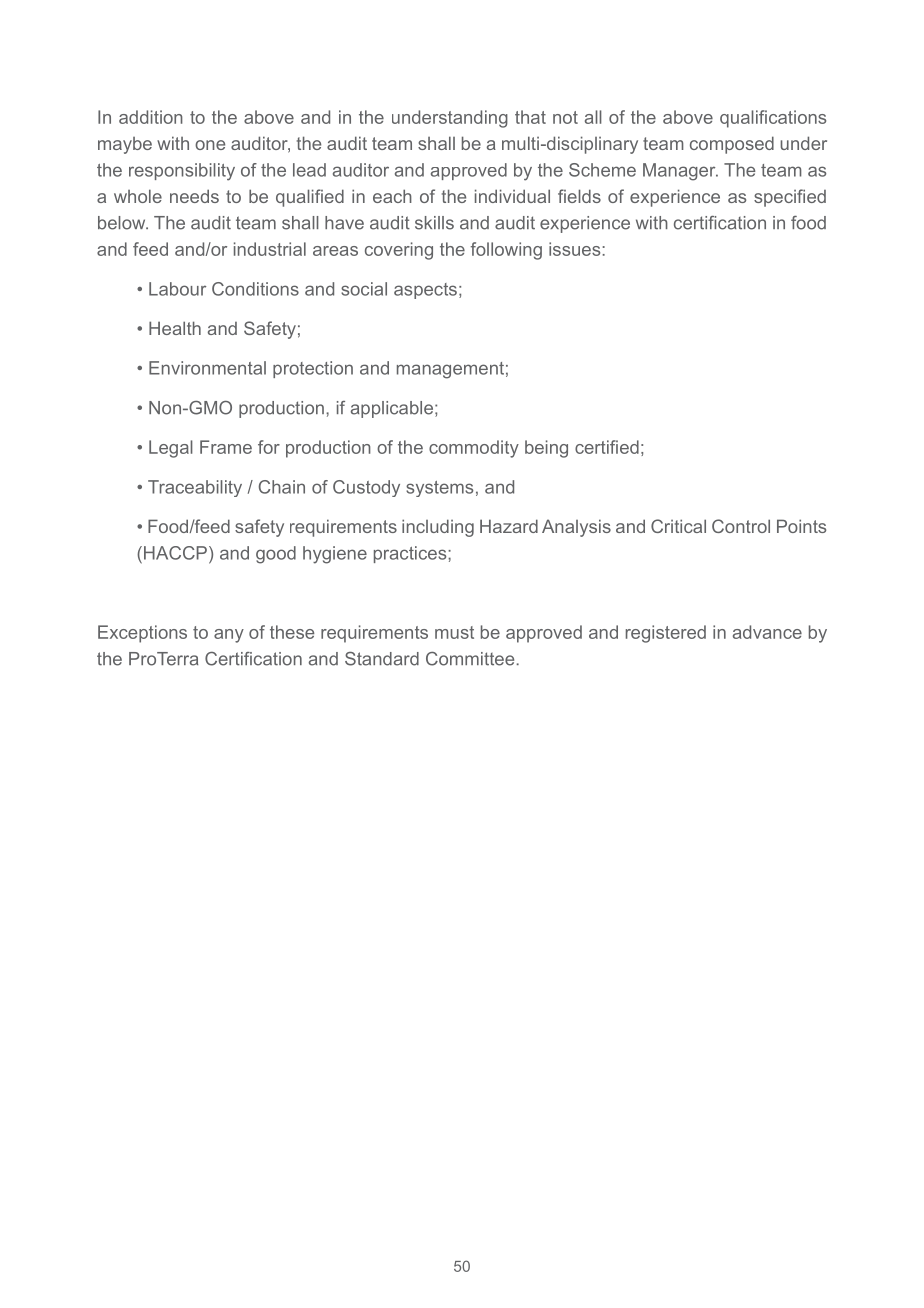 Image resolution: width=924 pixels, height=1308 pixels. Describe the element at coordinates (530, 117) in the screenshot. I see `that` at that location.
